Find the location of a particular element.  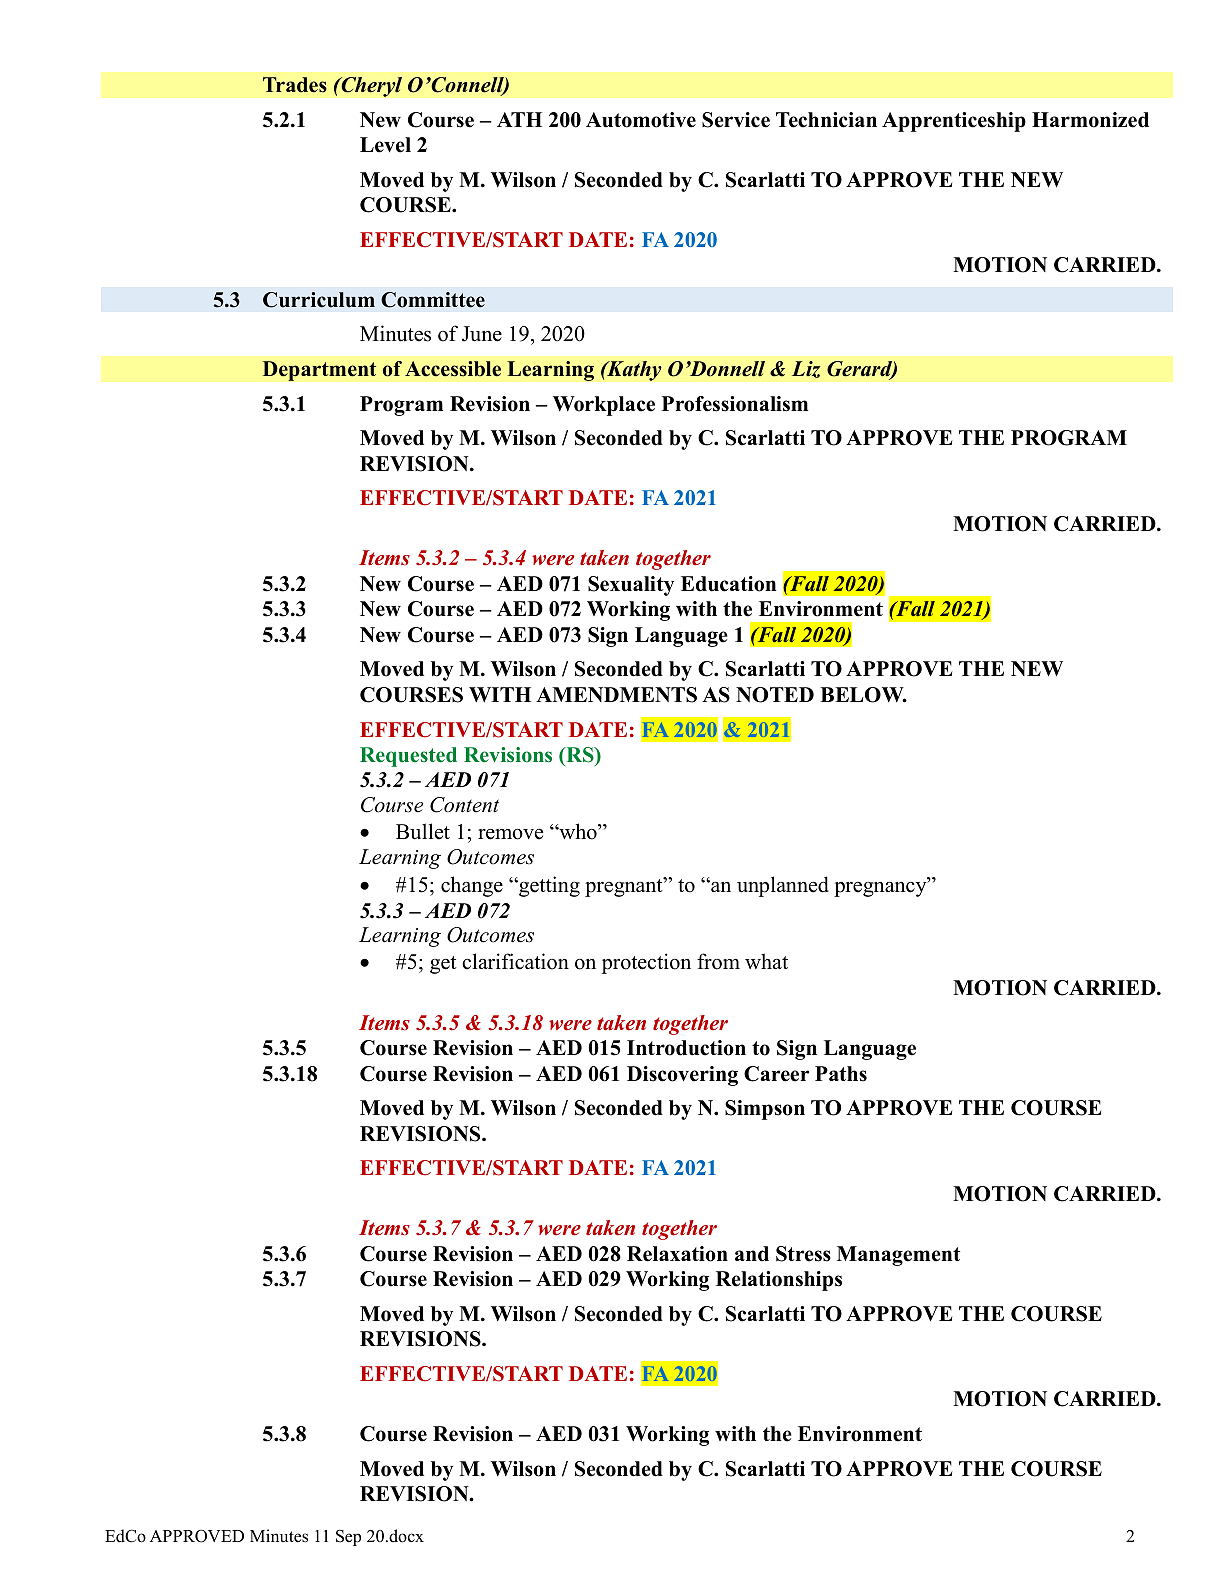

Accessible is located at coordinates (453, 369).
